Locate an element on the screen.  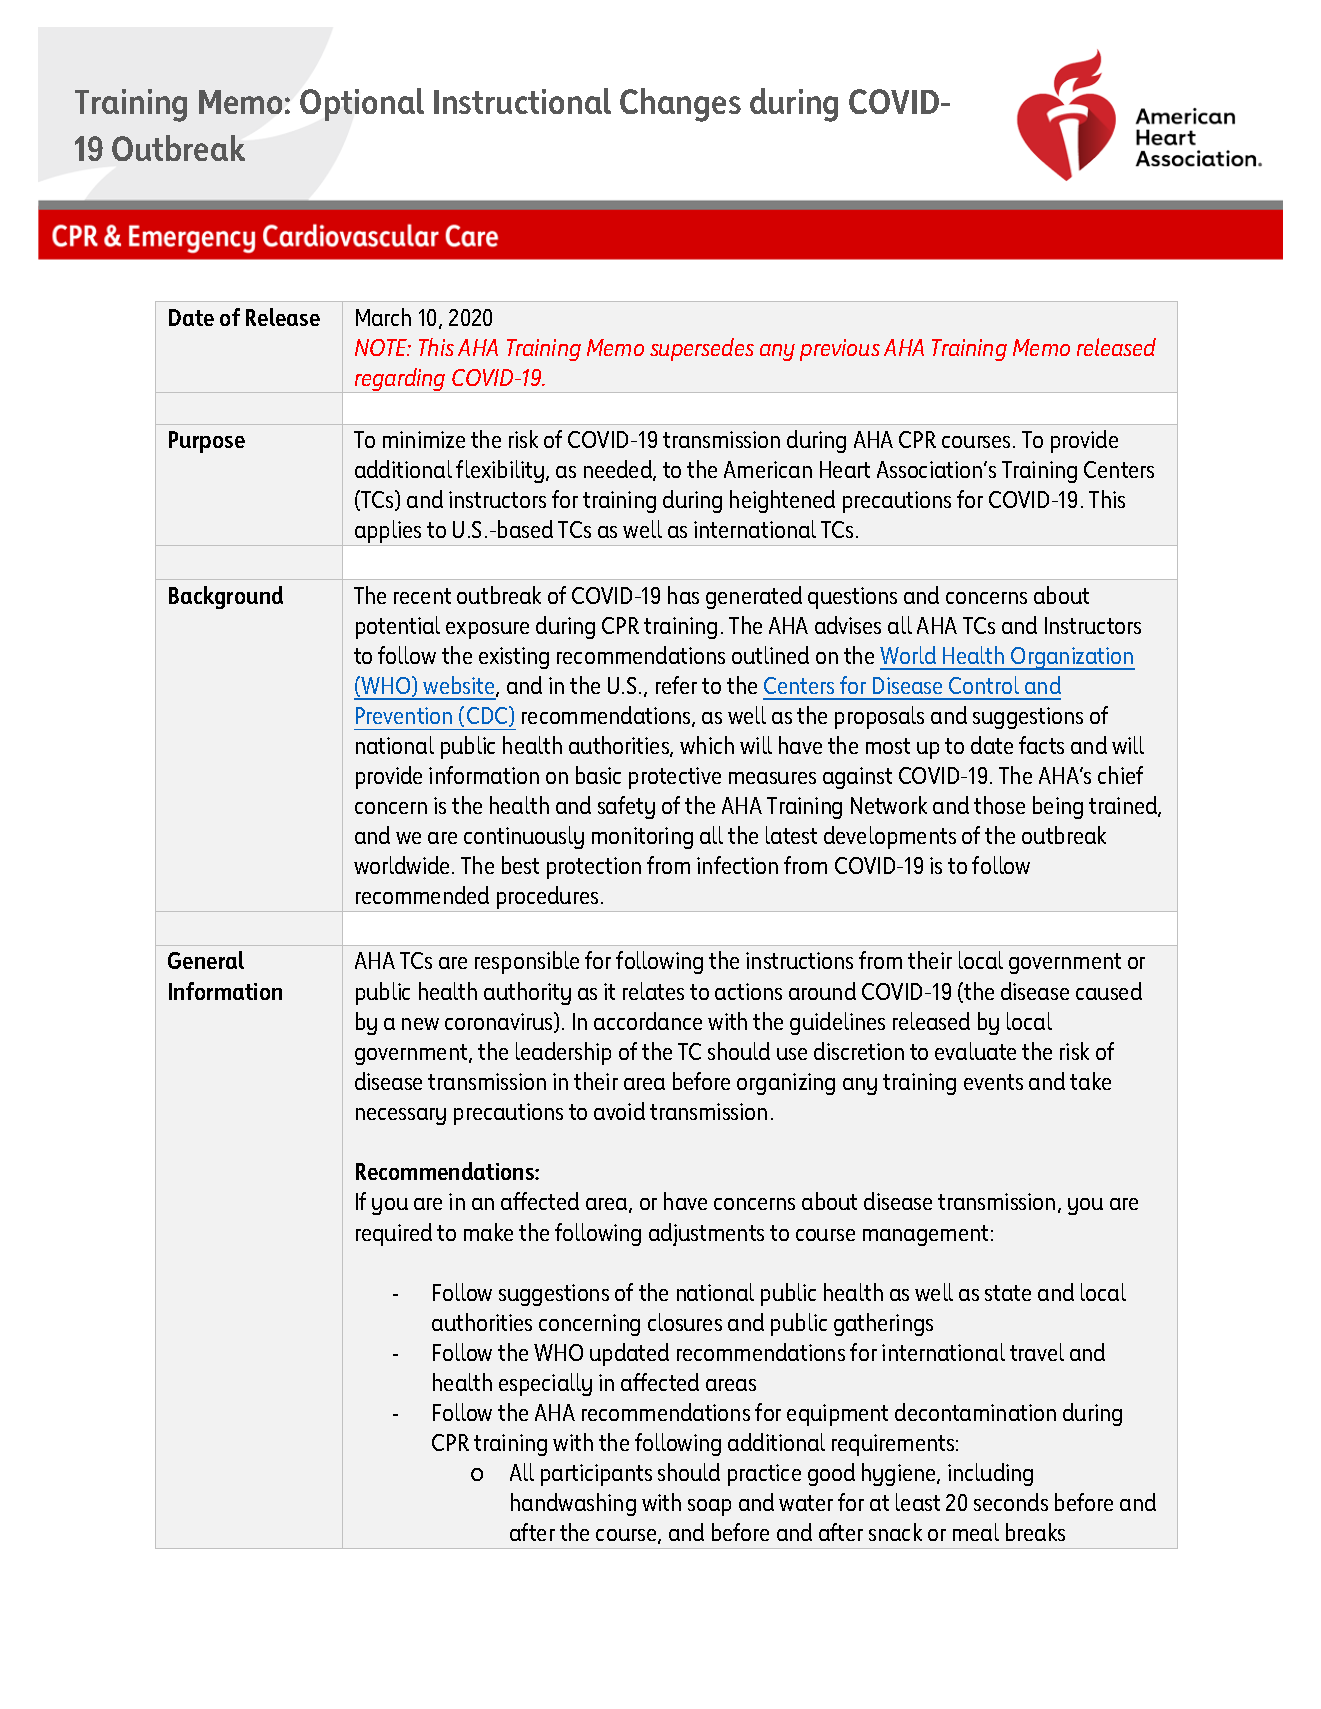
Changes is located at coordinates (680, 105).
